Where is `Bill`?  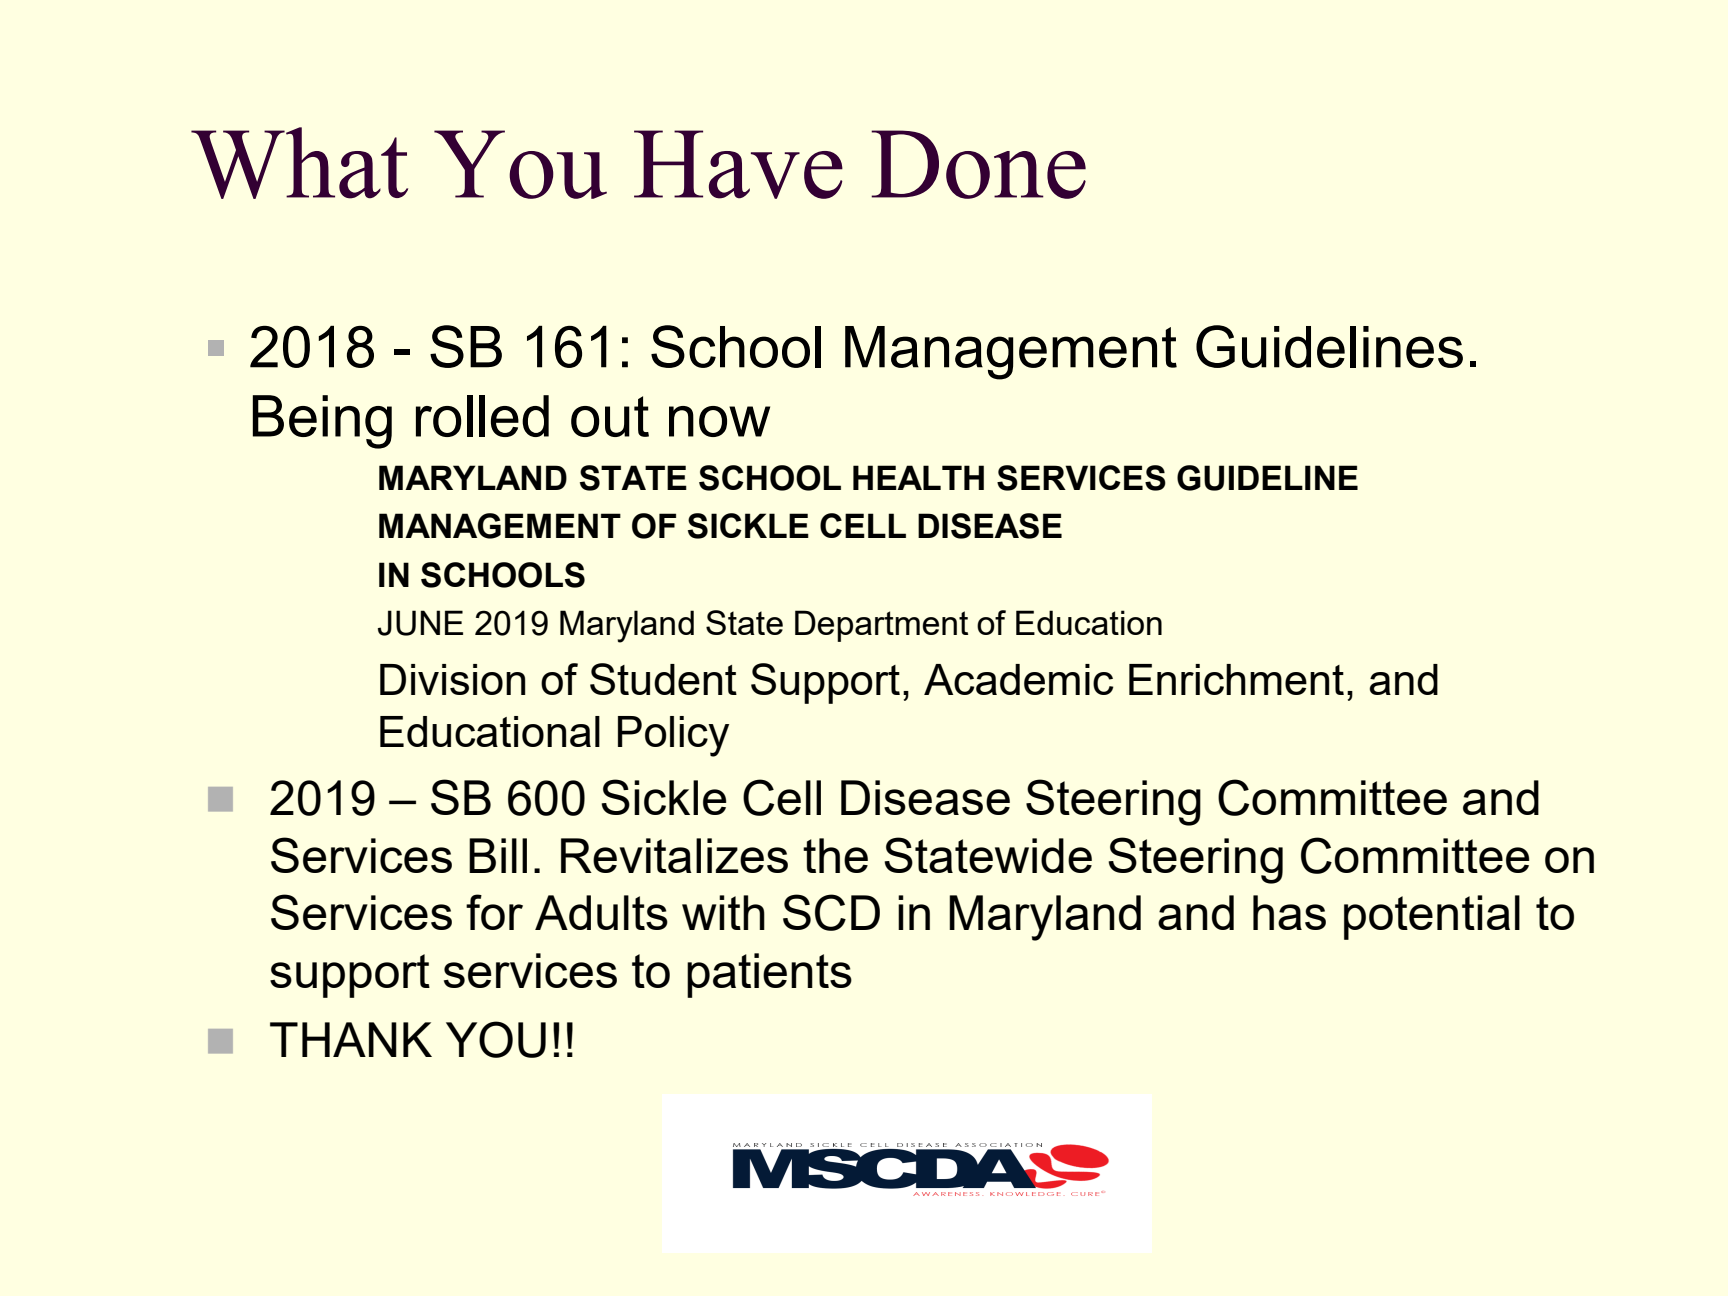 Bill is located at coordinates (498, 855).
